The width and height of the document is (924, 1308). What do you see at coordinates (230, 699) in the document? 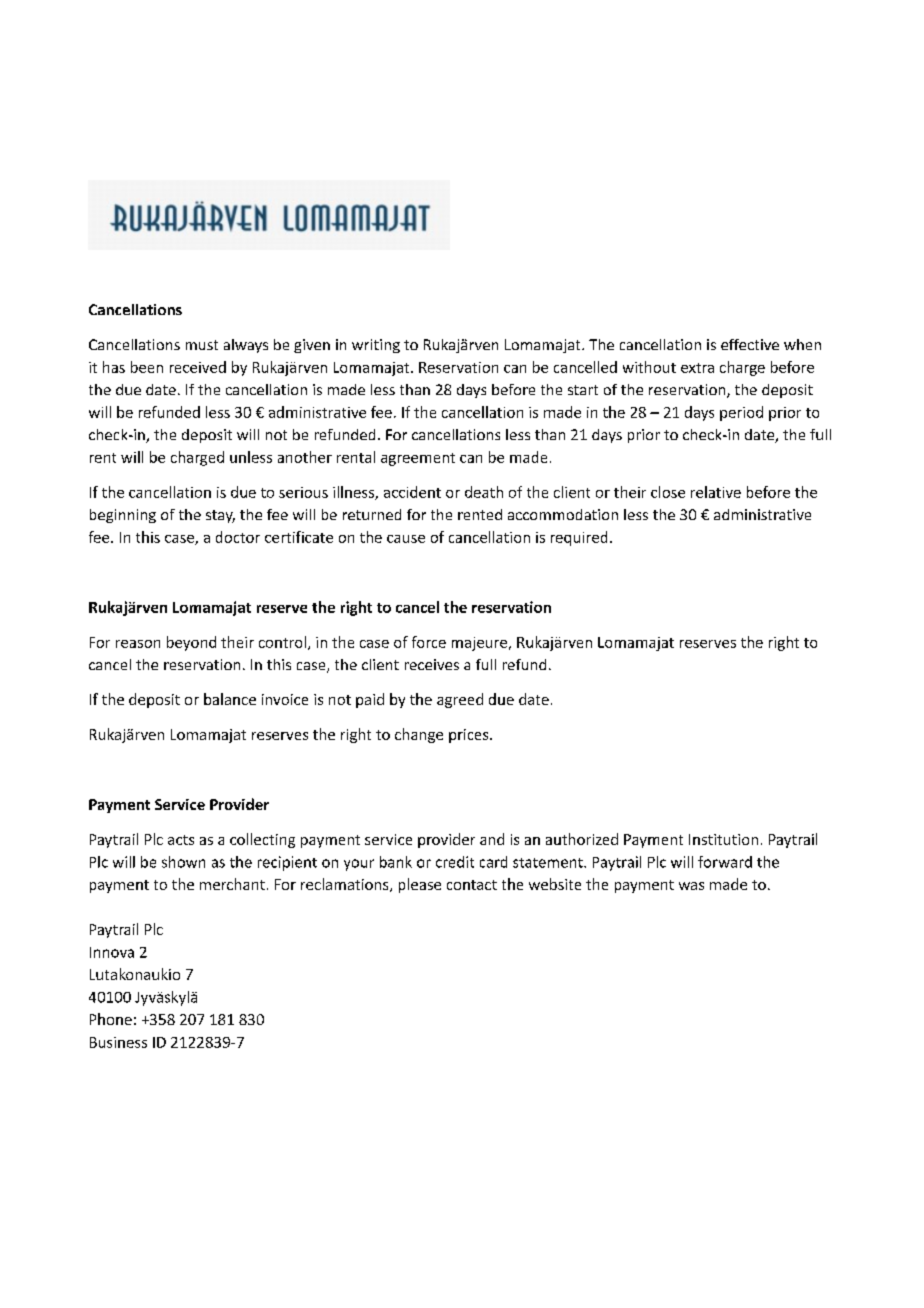
I see `balance` at bounding box center [230, 699].
